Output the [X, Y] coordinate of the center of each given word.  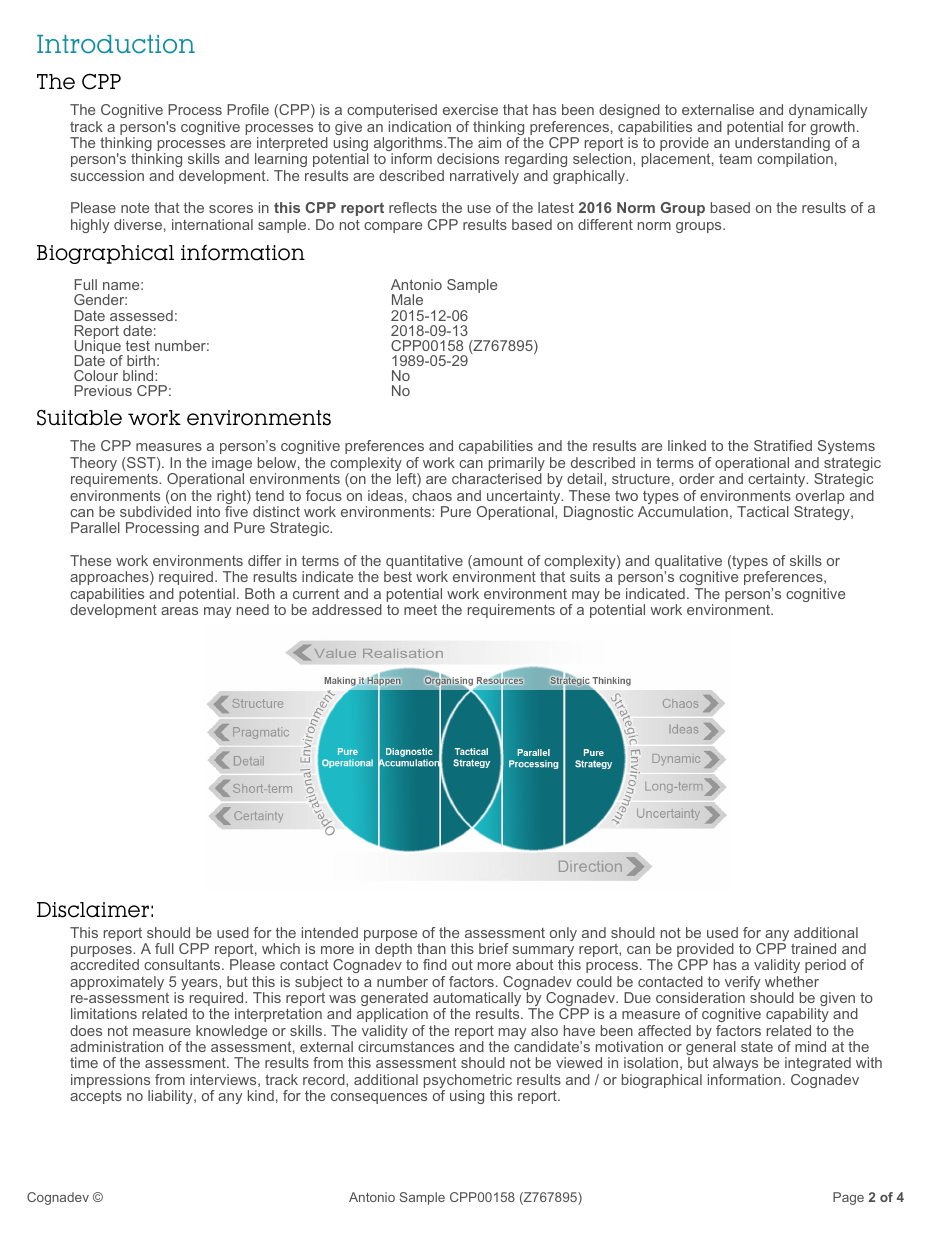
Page [848, 1198]
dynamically [828, 113]
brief [494, 948]
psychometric [468, 1082]
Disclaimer [93, 910]
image [232, 465]
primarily [517, 465]
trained [813, 948]
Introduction [116, 44]
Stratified [783, 445]
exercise [470, 109]
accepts [96, 1097]
